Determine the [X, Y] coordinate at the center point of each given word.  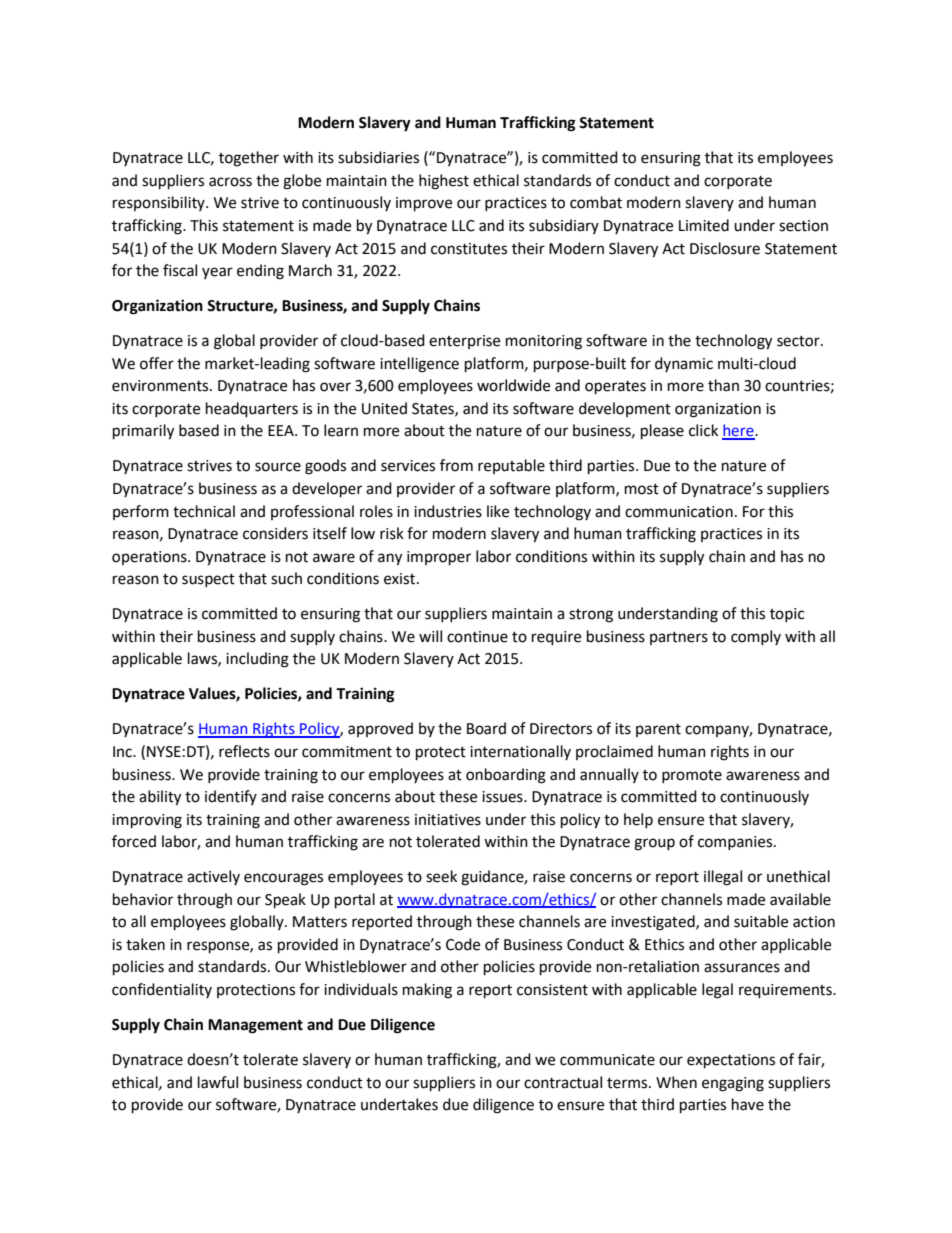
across [230, 182]
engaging [733, 1084]
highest [444, 182]
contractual [563, 1082]
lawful [218, 1082]
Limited [704, 225]
